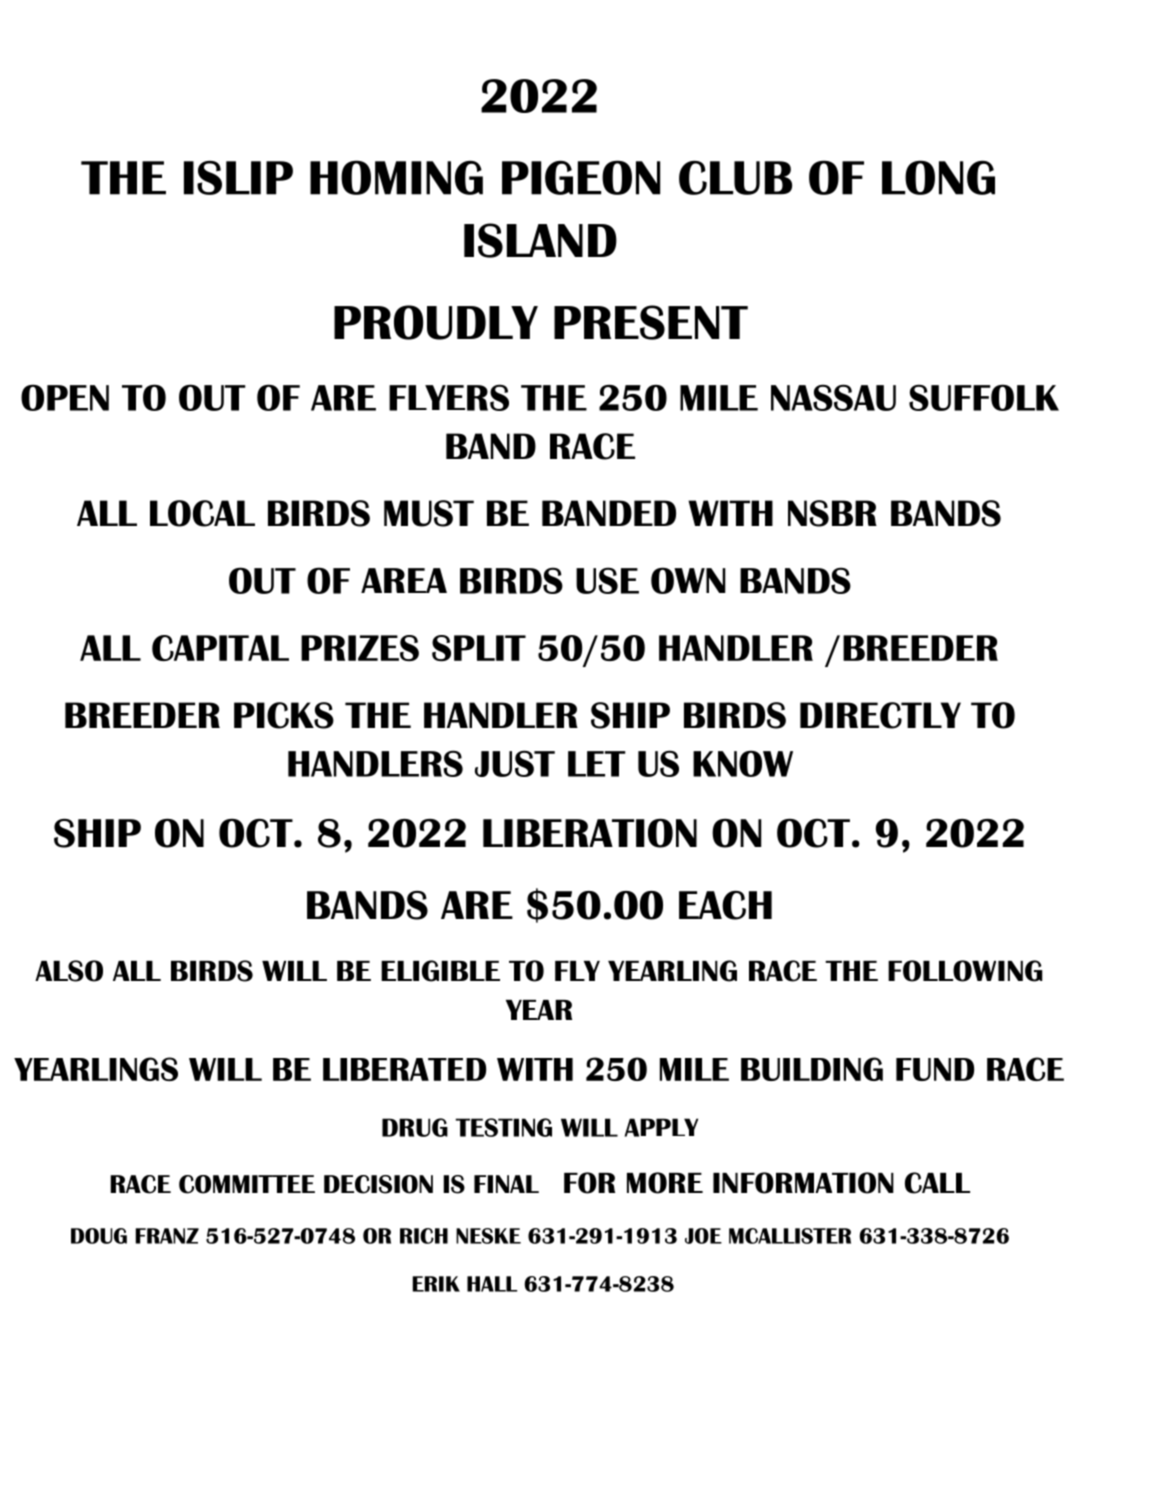 The image size is (1161, 1502). I want to click on LONG, so click(938, 177).
